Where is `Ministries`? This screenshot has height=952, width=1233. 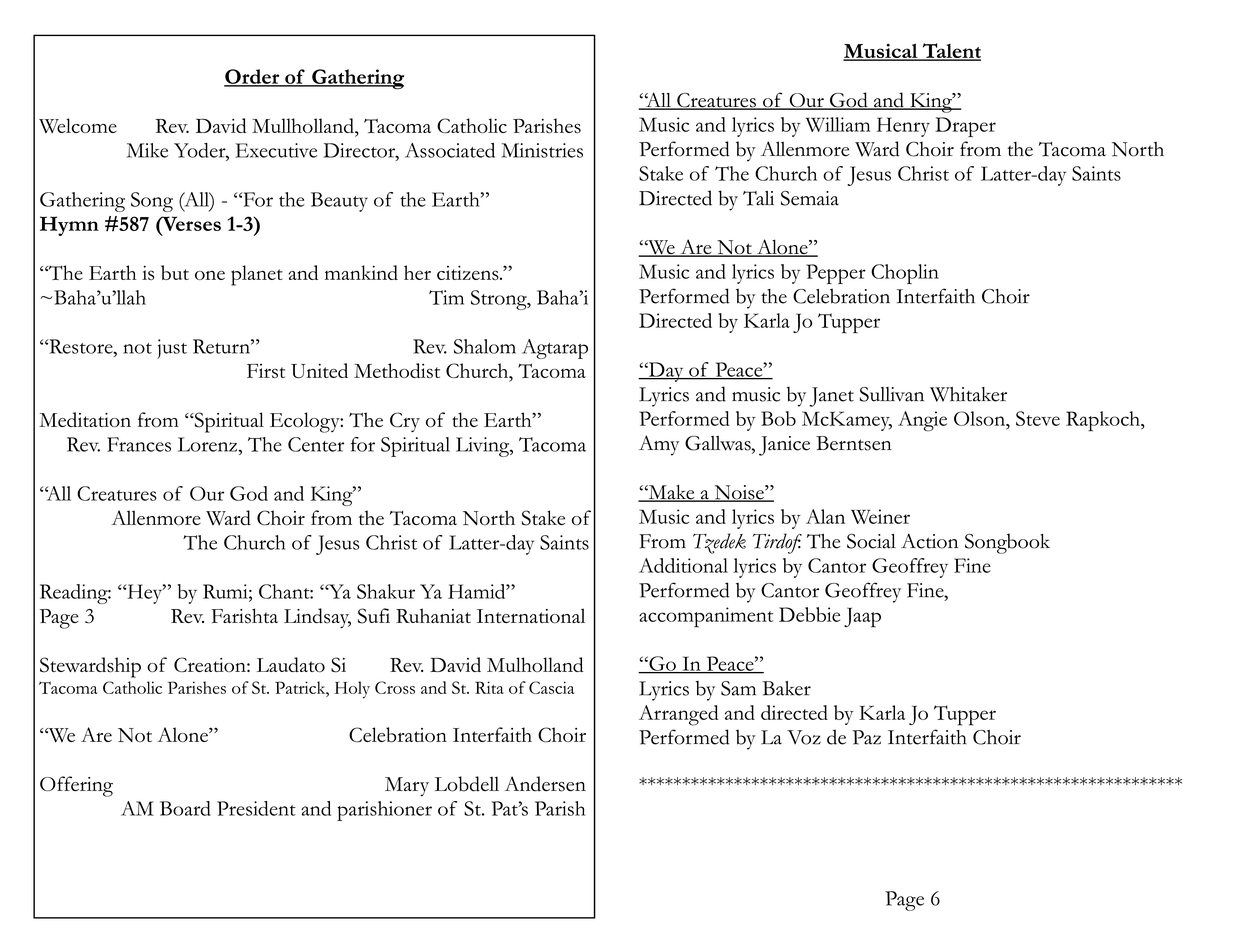
Ministries is located at coordinates (542, 150).
